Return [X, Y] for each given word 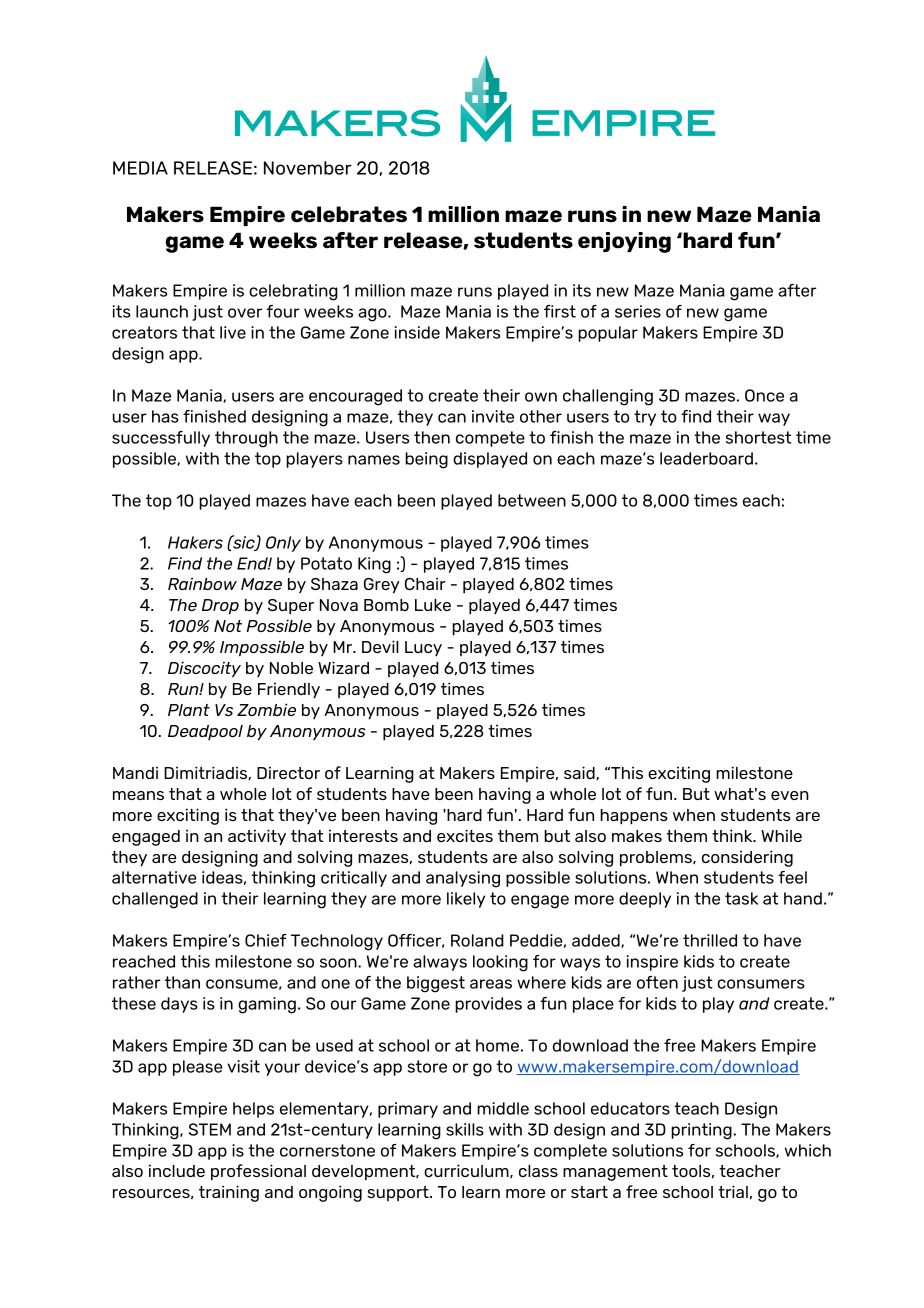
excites [465, 835]
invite [493, 416]
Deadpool [205, 732]
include [177, 1170]
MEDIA [140, 168]
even [790, 795]
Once [764, 395]
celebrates [349, 214]
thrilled [710, 940]
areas [491, 984]
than [182, 982]
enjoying [624, 242]
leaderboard [706, 458]
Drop [220, 607]
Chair [425, 584]
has [165, 416]
